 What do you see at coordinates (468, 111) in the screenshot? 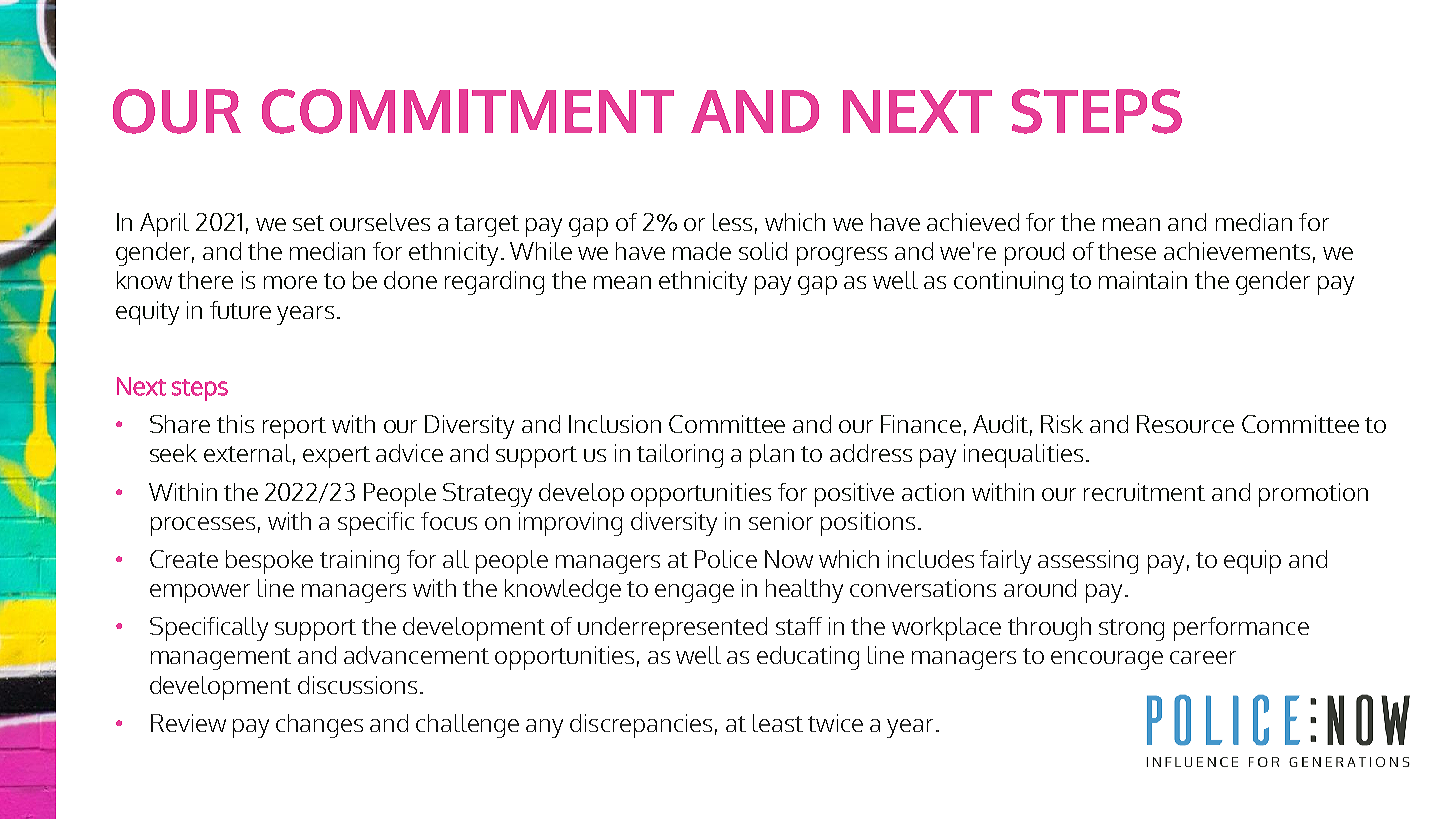
I see `COMMITMENT` at bounding box center [468, 111].
